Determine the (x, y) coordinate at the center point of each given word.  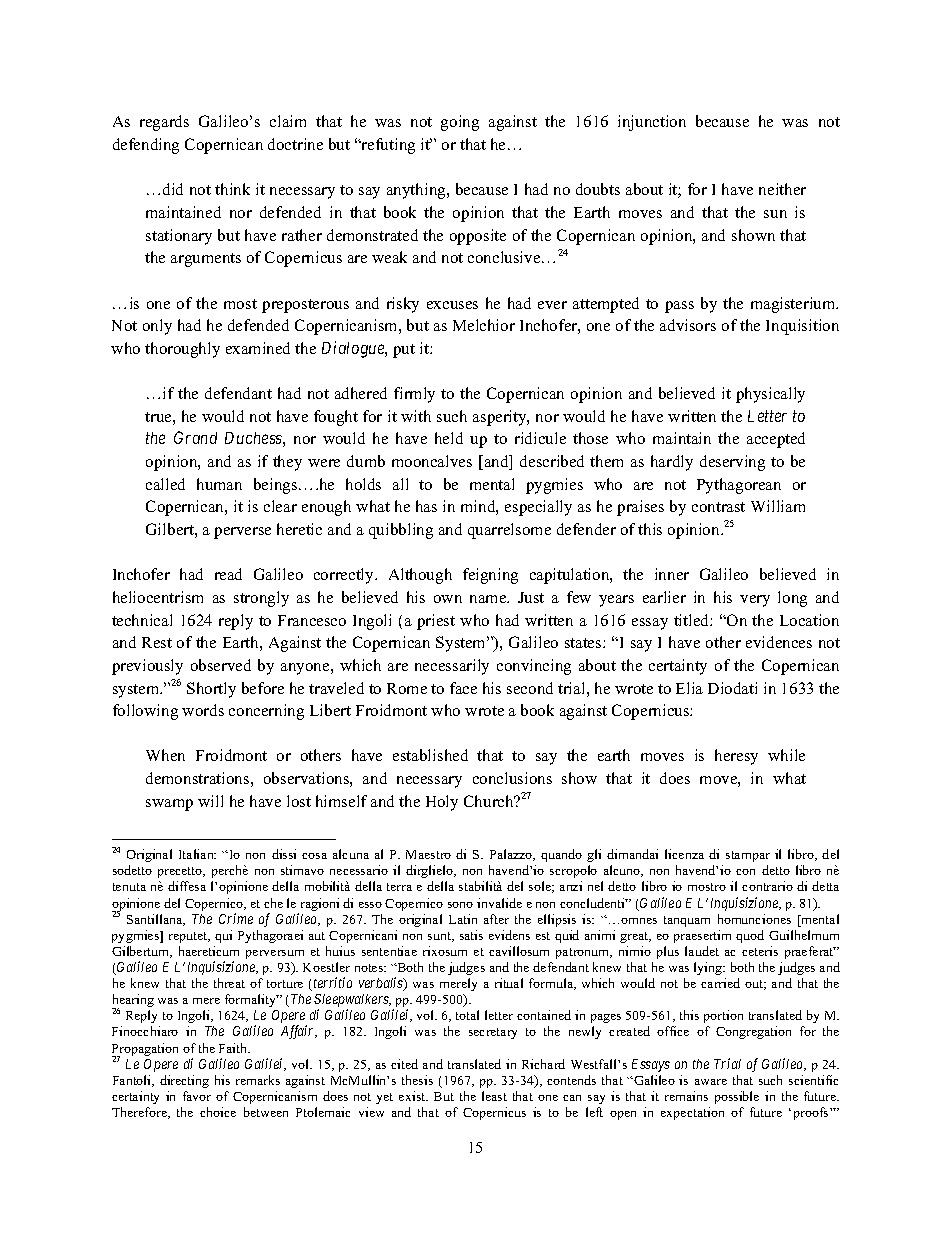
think (232, 189)
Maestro (428, 854)
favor (197, 1096)
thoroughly (182, 350)
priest (436, 622)
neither (782, 189)
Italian (197, 854)
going (460, 123)
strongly (261, 599)
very (755, 601)
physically (770, 395)
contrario (767, 886)
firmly (414, 395)
